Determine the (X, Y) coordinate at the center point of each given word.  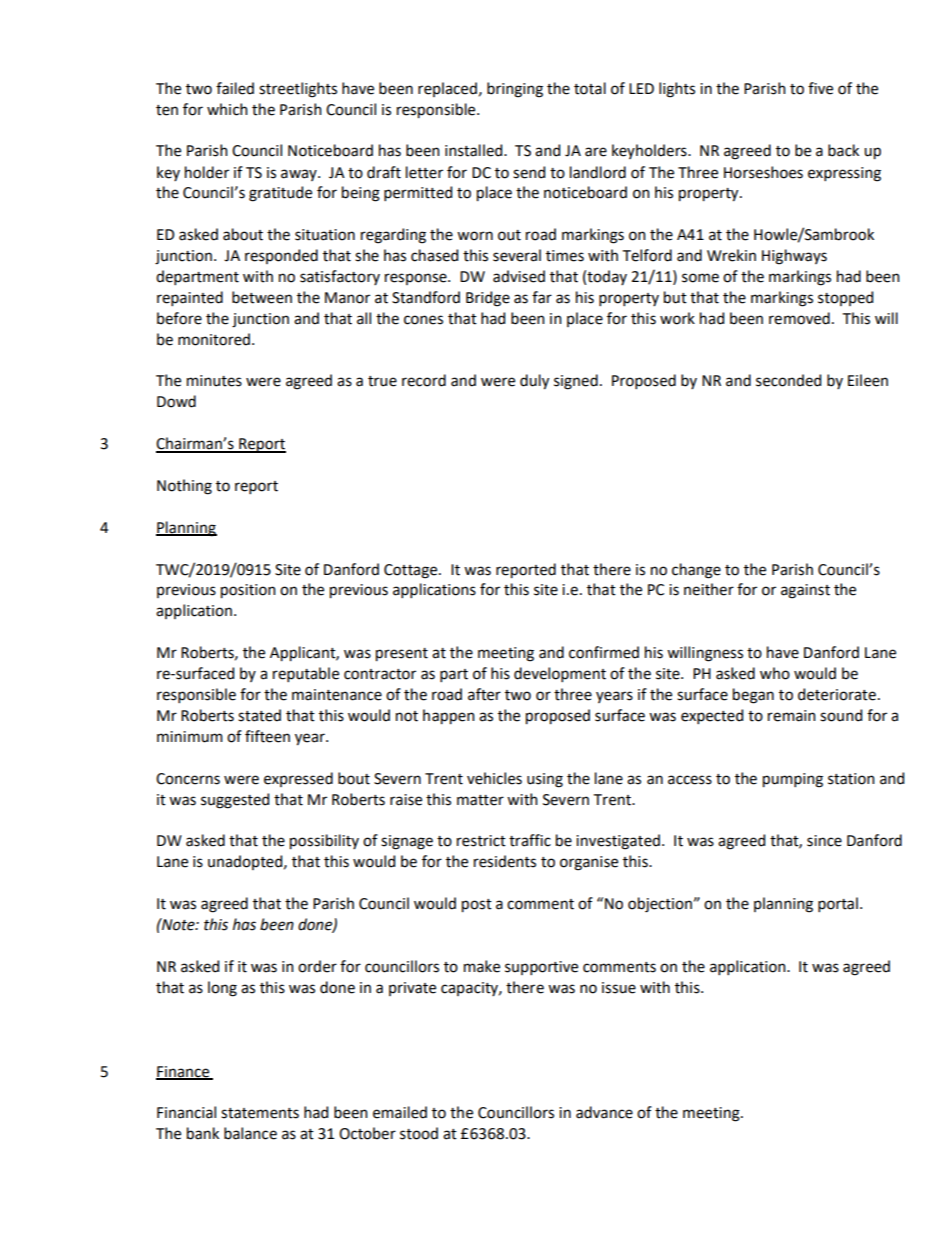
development (560, 674)
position (248, 591)
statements (260, 1113)
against (805, 591)
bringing (515, 90)
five (820, 88)
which (227, 109)
